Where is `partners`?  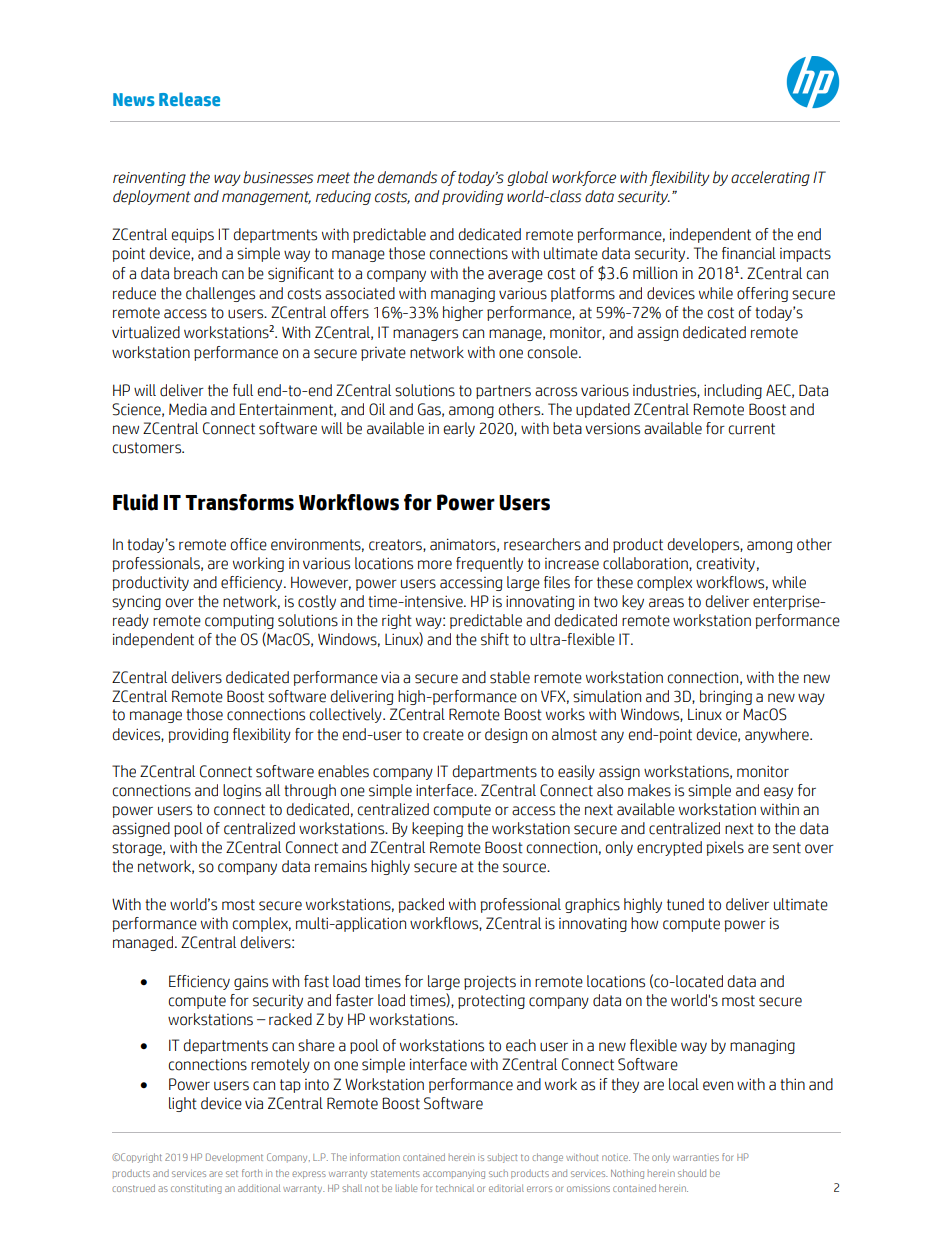 partners is located at coordinates (503, 392).
